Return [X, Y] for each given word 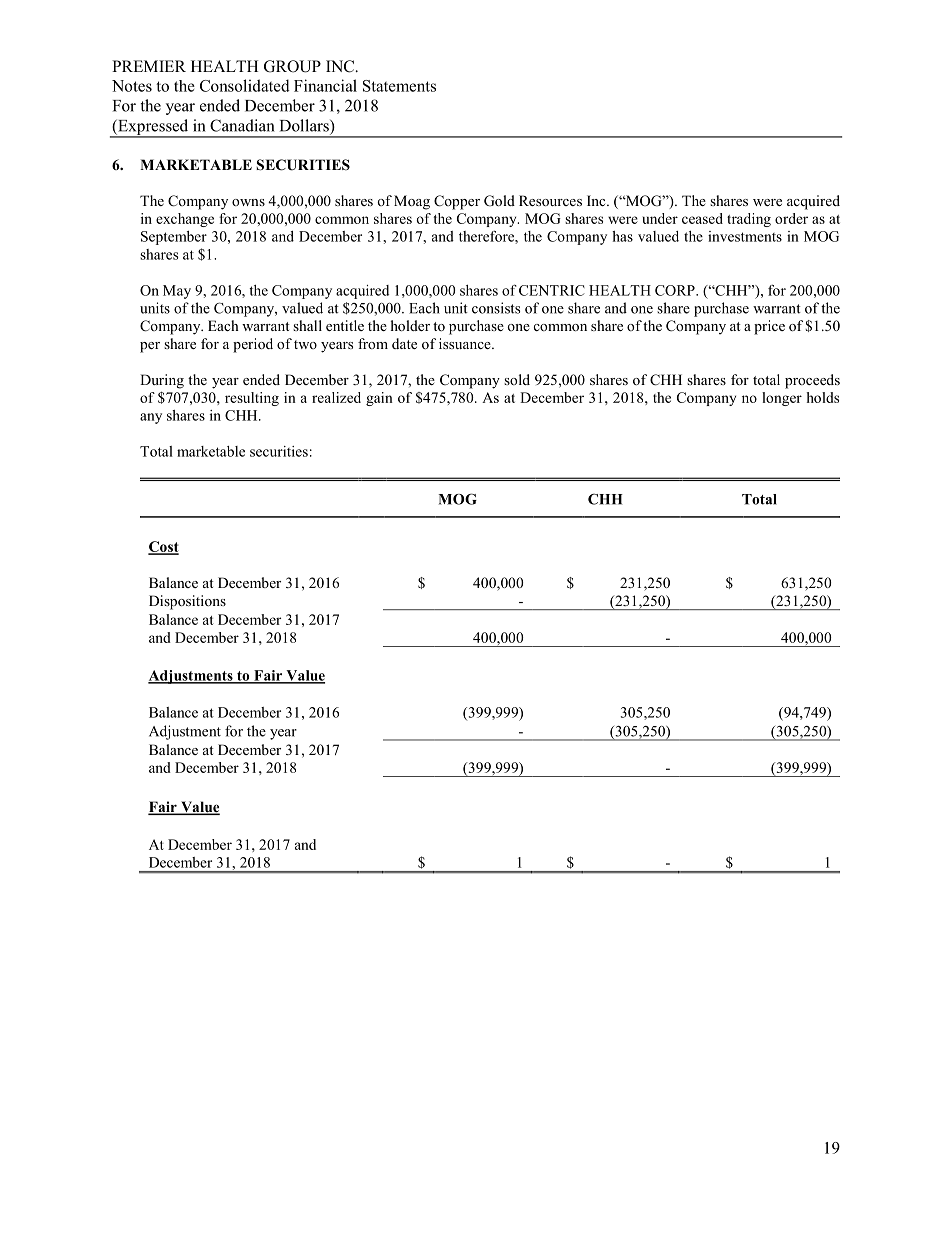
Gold [499, 201]
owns [248, 202]
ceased [702, 218]
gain [379, 399]
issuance [466, 343]
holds [822, 397]
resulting [252, 399]
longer [782, 399]
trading [749, 220]
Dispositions [187, 602]
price [769, 327]
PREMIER [149, 66]
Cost [163, 547]
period [253, 345]
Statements [399, 86]
